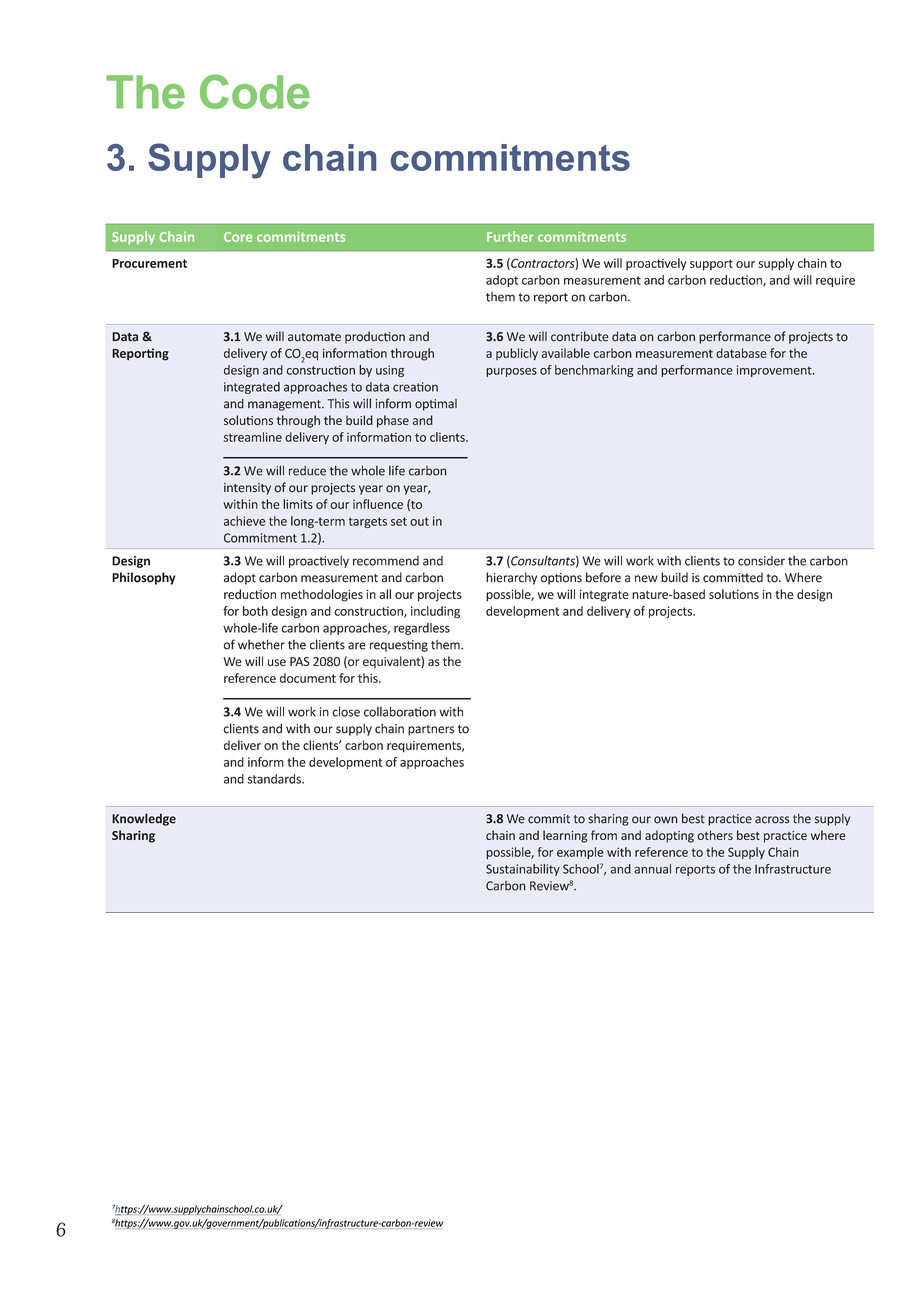  Describe the element at coordinates (255, 91) in the document. I see `Code` at that location.
